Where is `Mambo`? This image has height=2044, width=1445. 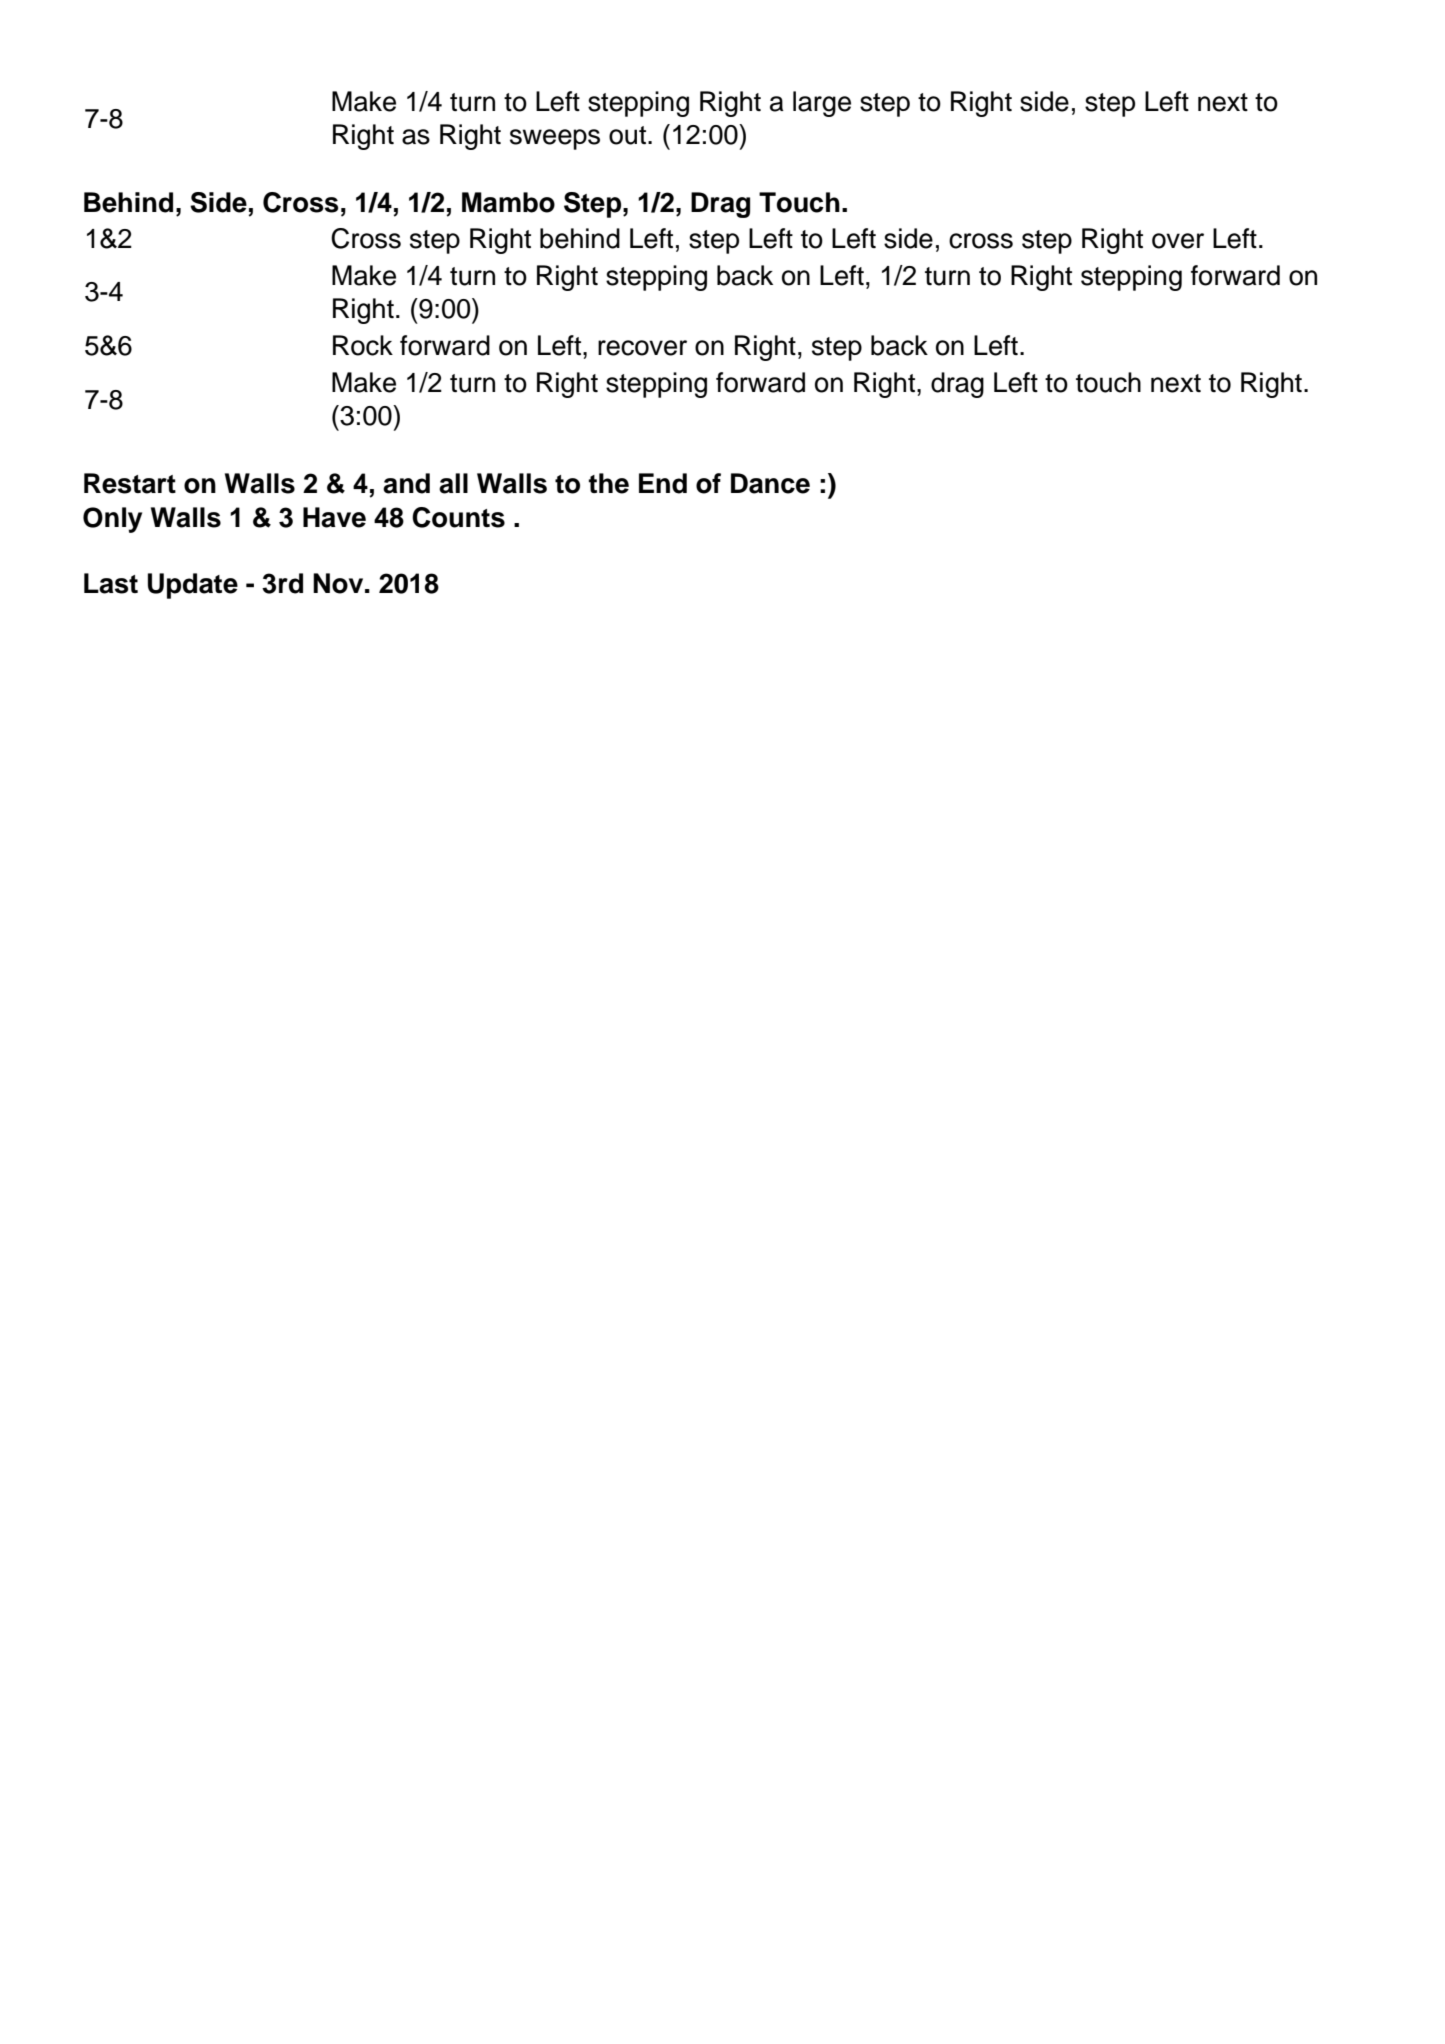 Mambo is located at coordinates (508, 202).
